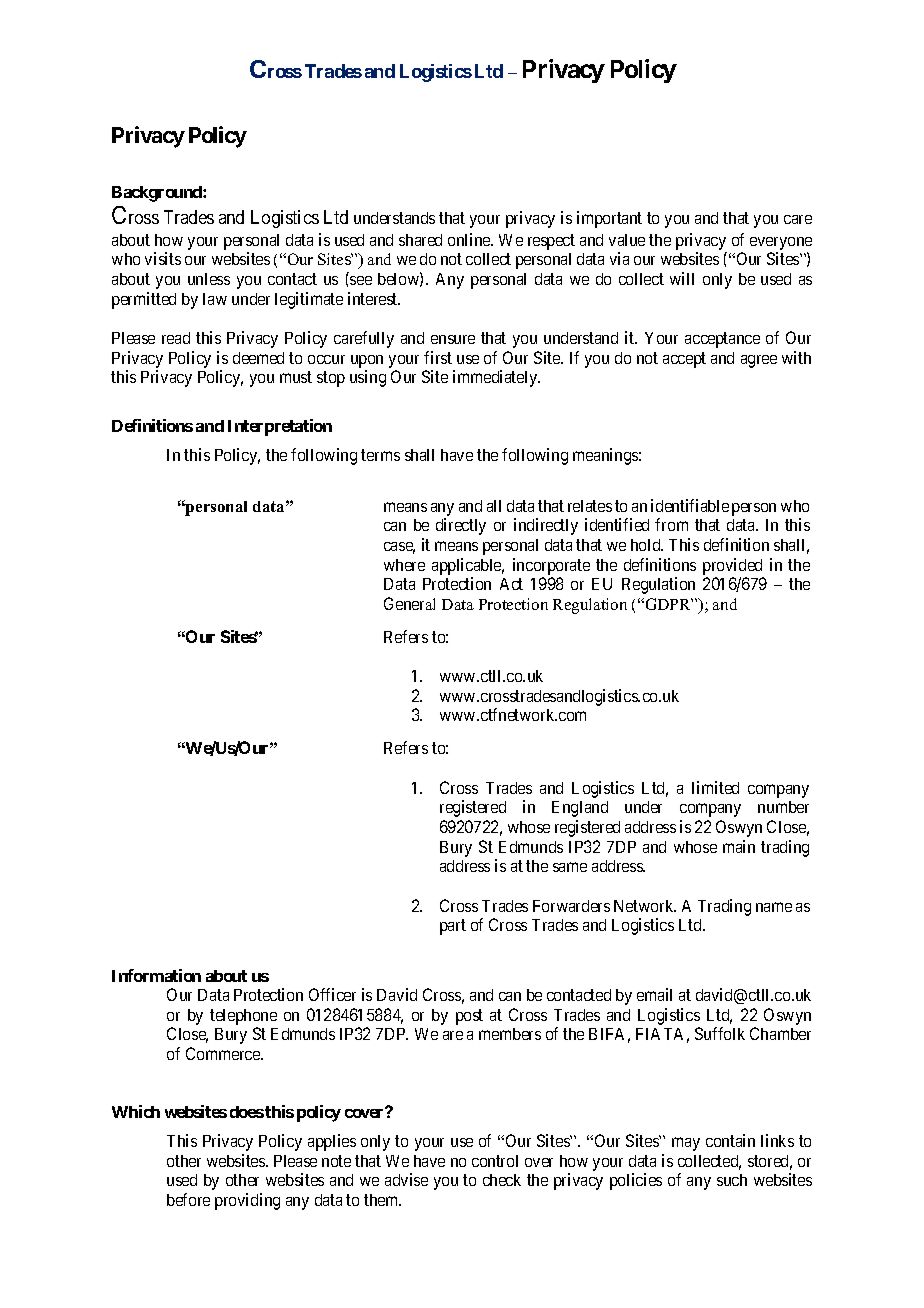 The image size is (924, 1308). I want to click on part, so click(453, 927).
